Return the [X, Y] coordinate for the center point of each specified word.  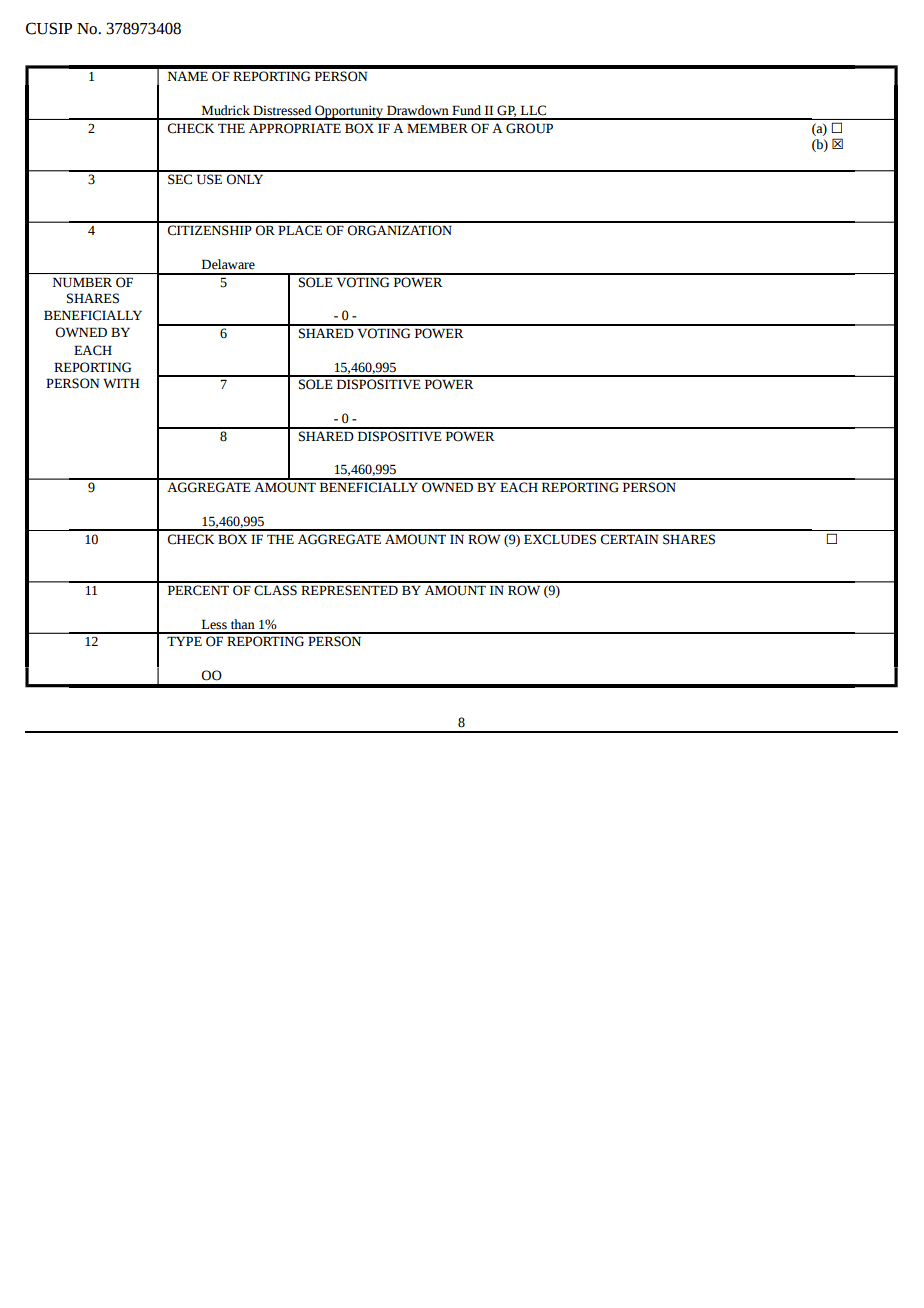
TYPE [184, 641]
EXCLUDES [560, 539]
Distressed [282, 110]
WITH [121, 383]
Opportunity [349, 112]
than [243, 624]
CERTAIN [629, 539]
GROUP [529, 128]
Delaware [228, 264]
